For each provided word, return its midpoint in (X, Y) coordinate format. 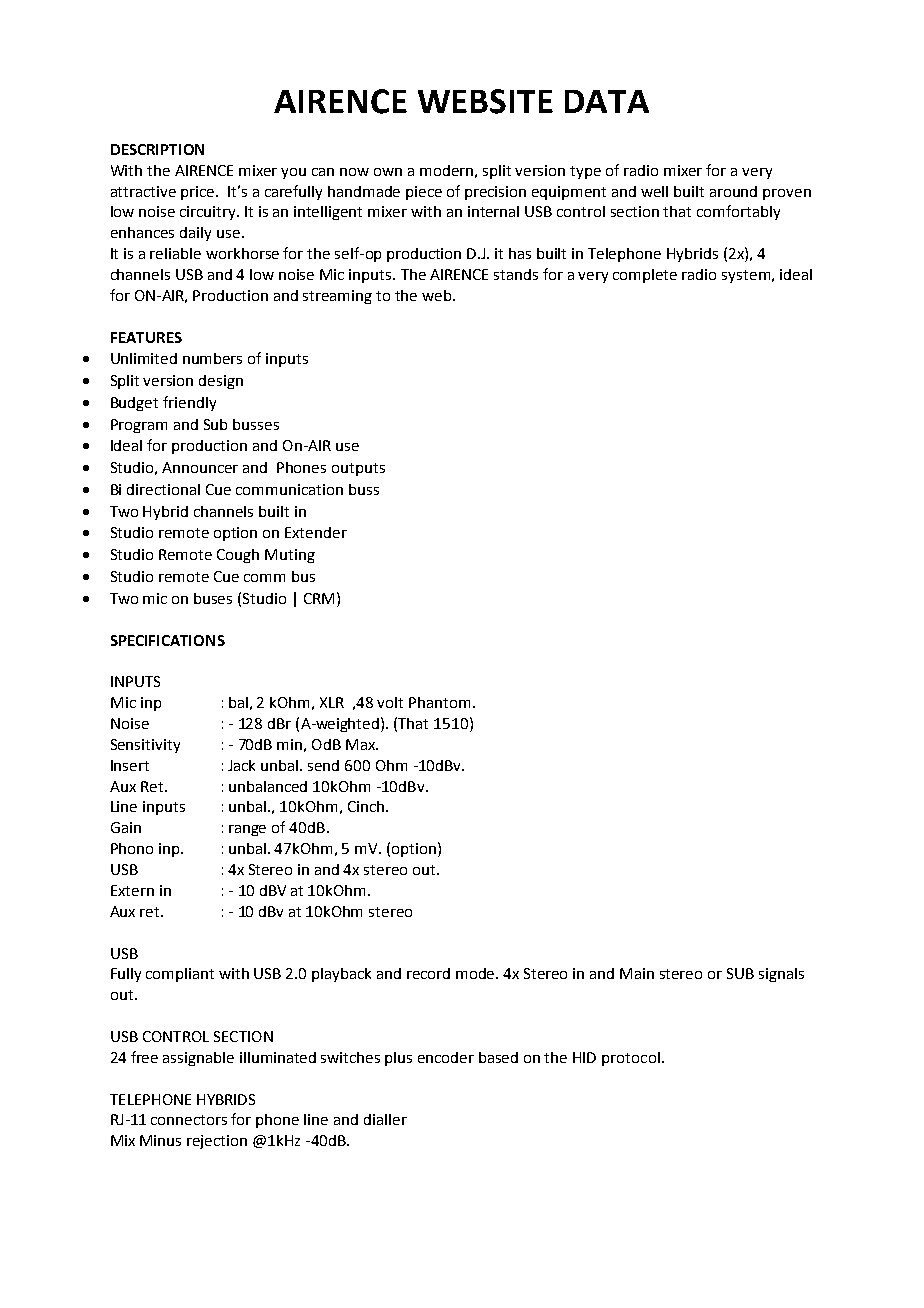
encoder (446, 1057)
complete (645, 276)
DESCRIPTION (157, 149)
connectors (189, 1120)
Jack (241, 765)
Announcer (200, 467)
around (733, 191)
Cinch (366, 806)
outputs (358, 469)
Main (637, 973)
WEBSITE (485, 101)
